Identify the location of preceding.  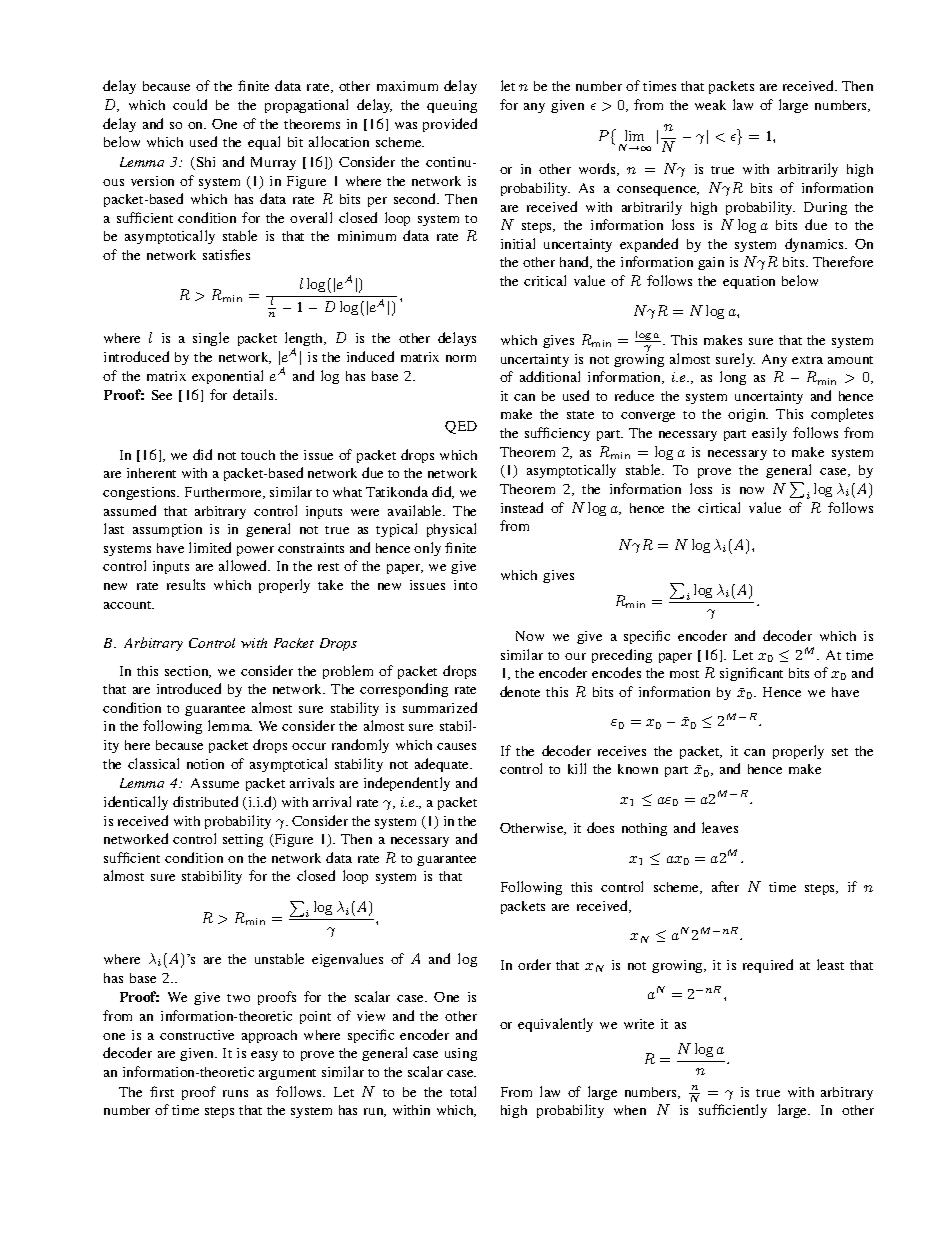
(622, 656).
